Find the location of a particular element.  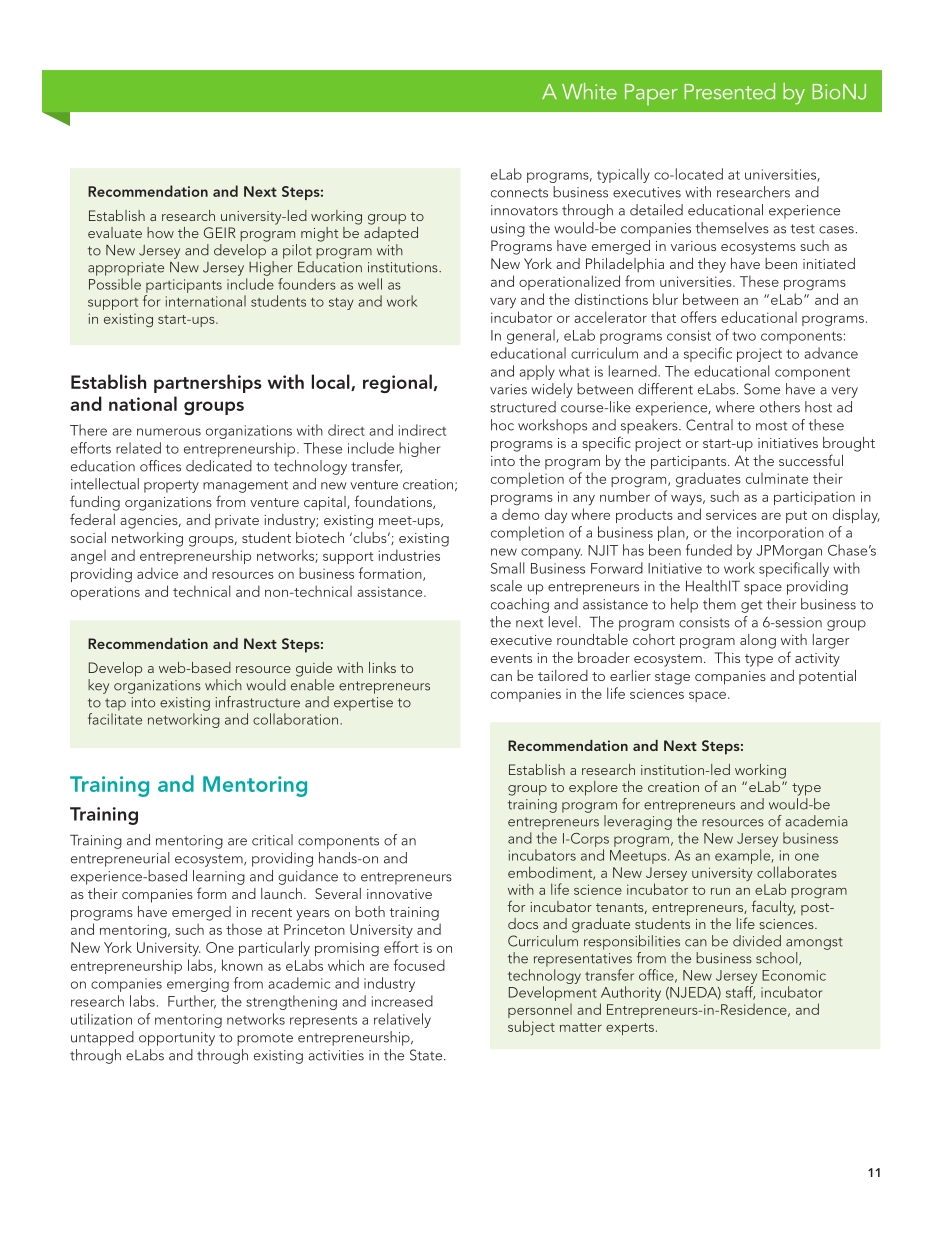

connects is located at coordinates (519, 193).
